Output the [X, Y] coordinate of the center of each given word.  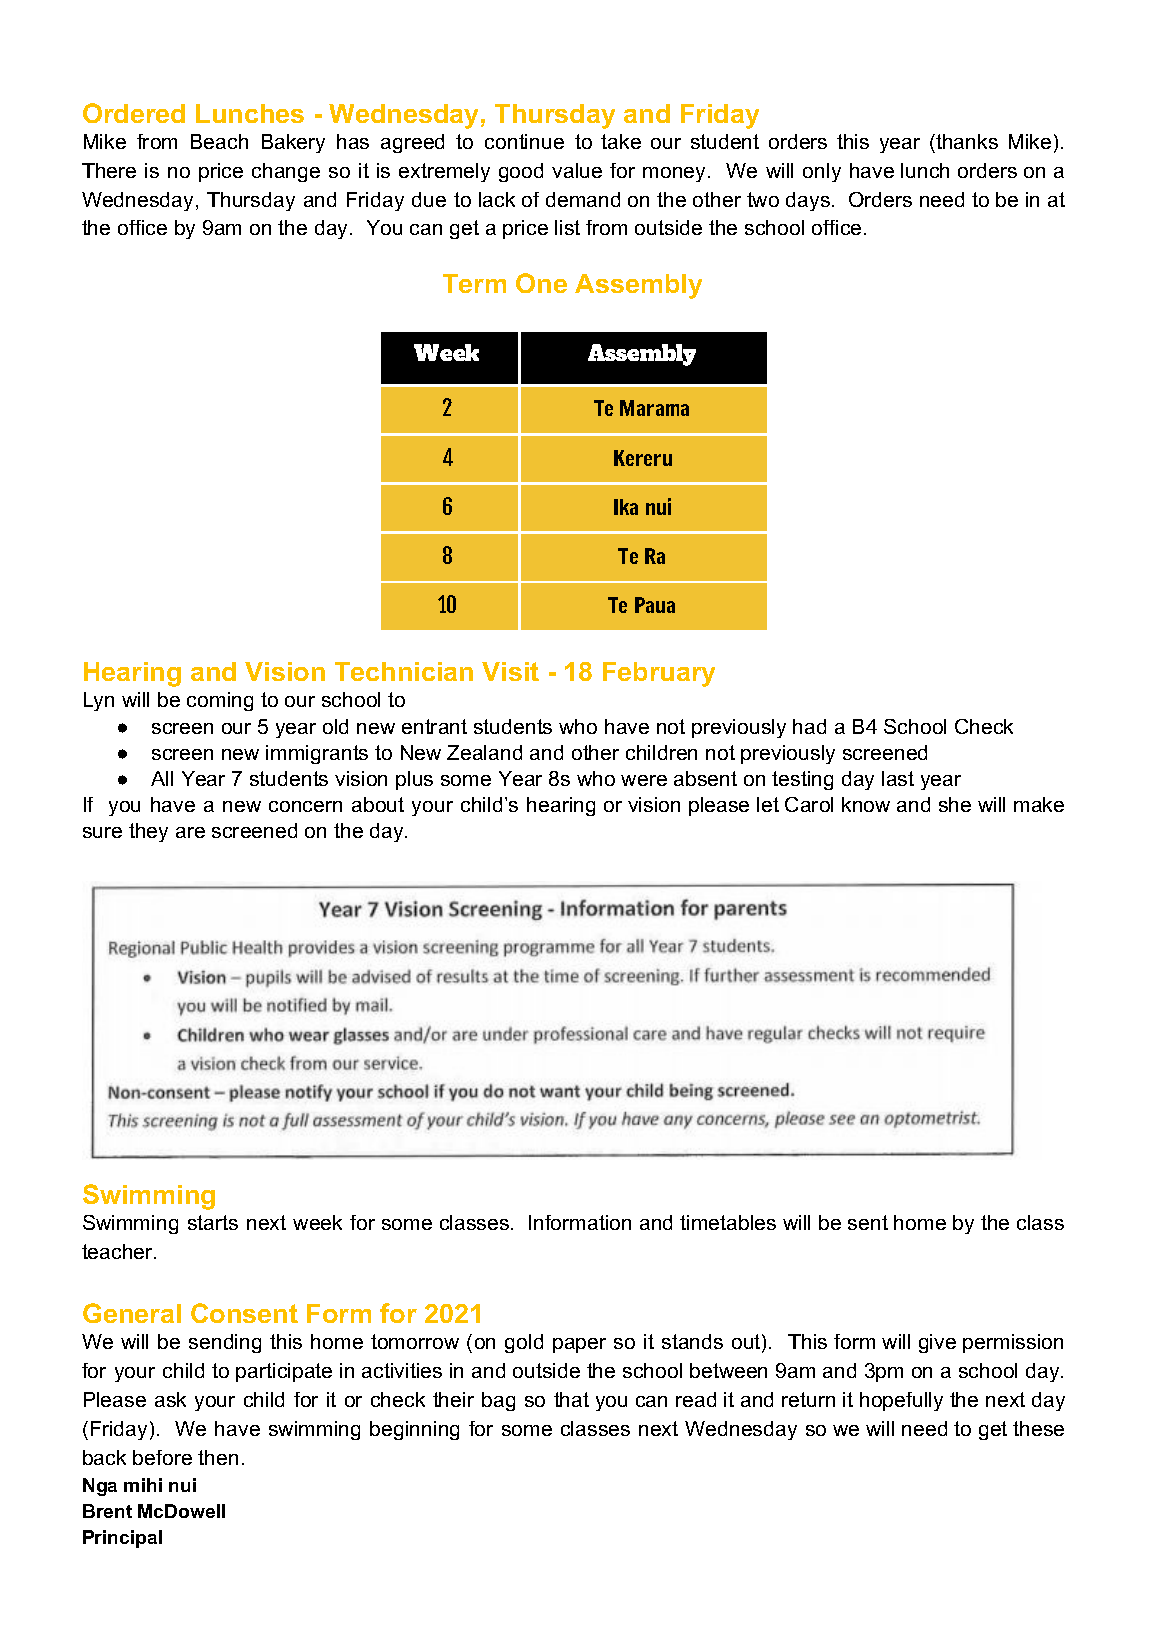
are [190, 832]
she [955, 804]
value [577, 170]
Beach [219, 141]
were [644, 780]
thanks [966, 141]
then [218, 1457]
